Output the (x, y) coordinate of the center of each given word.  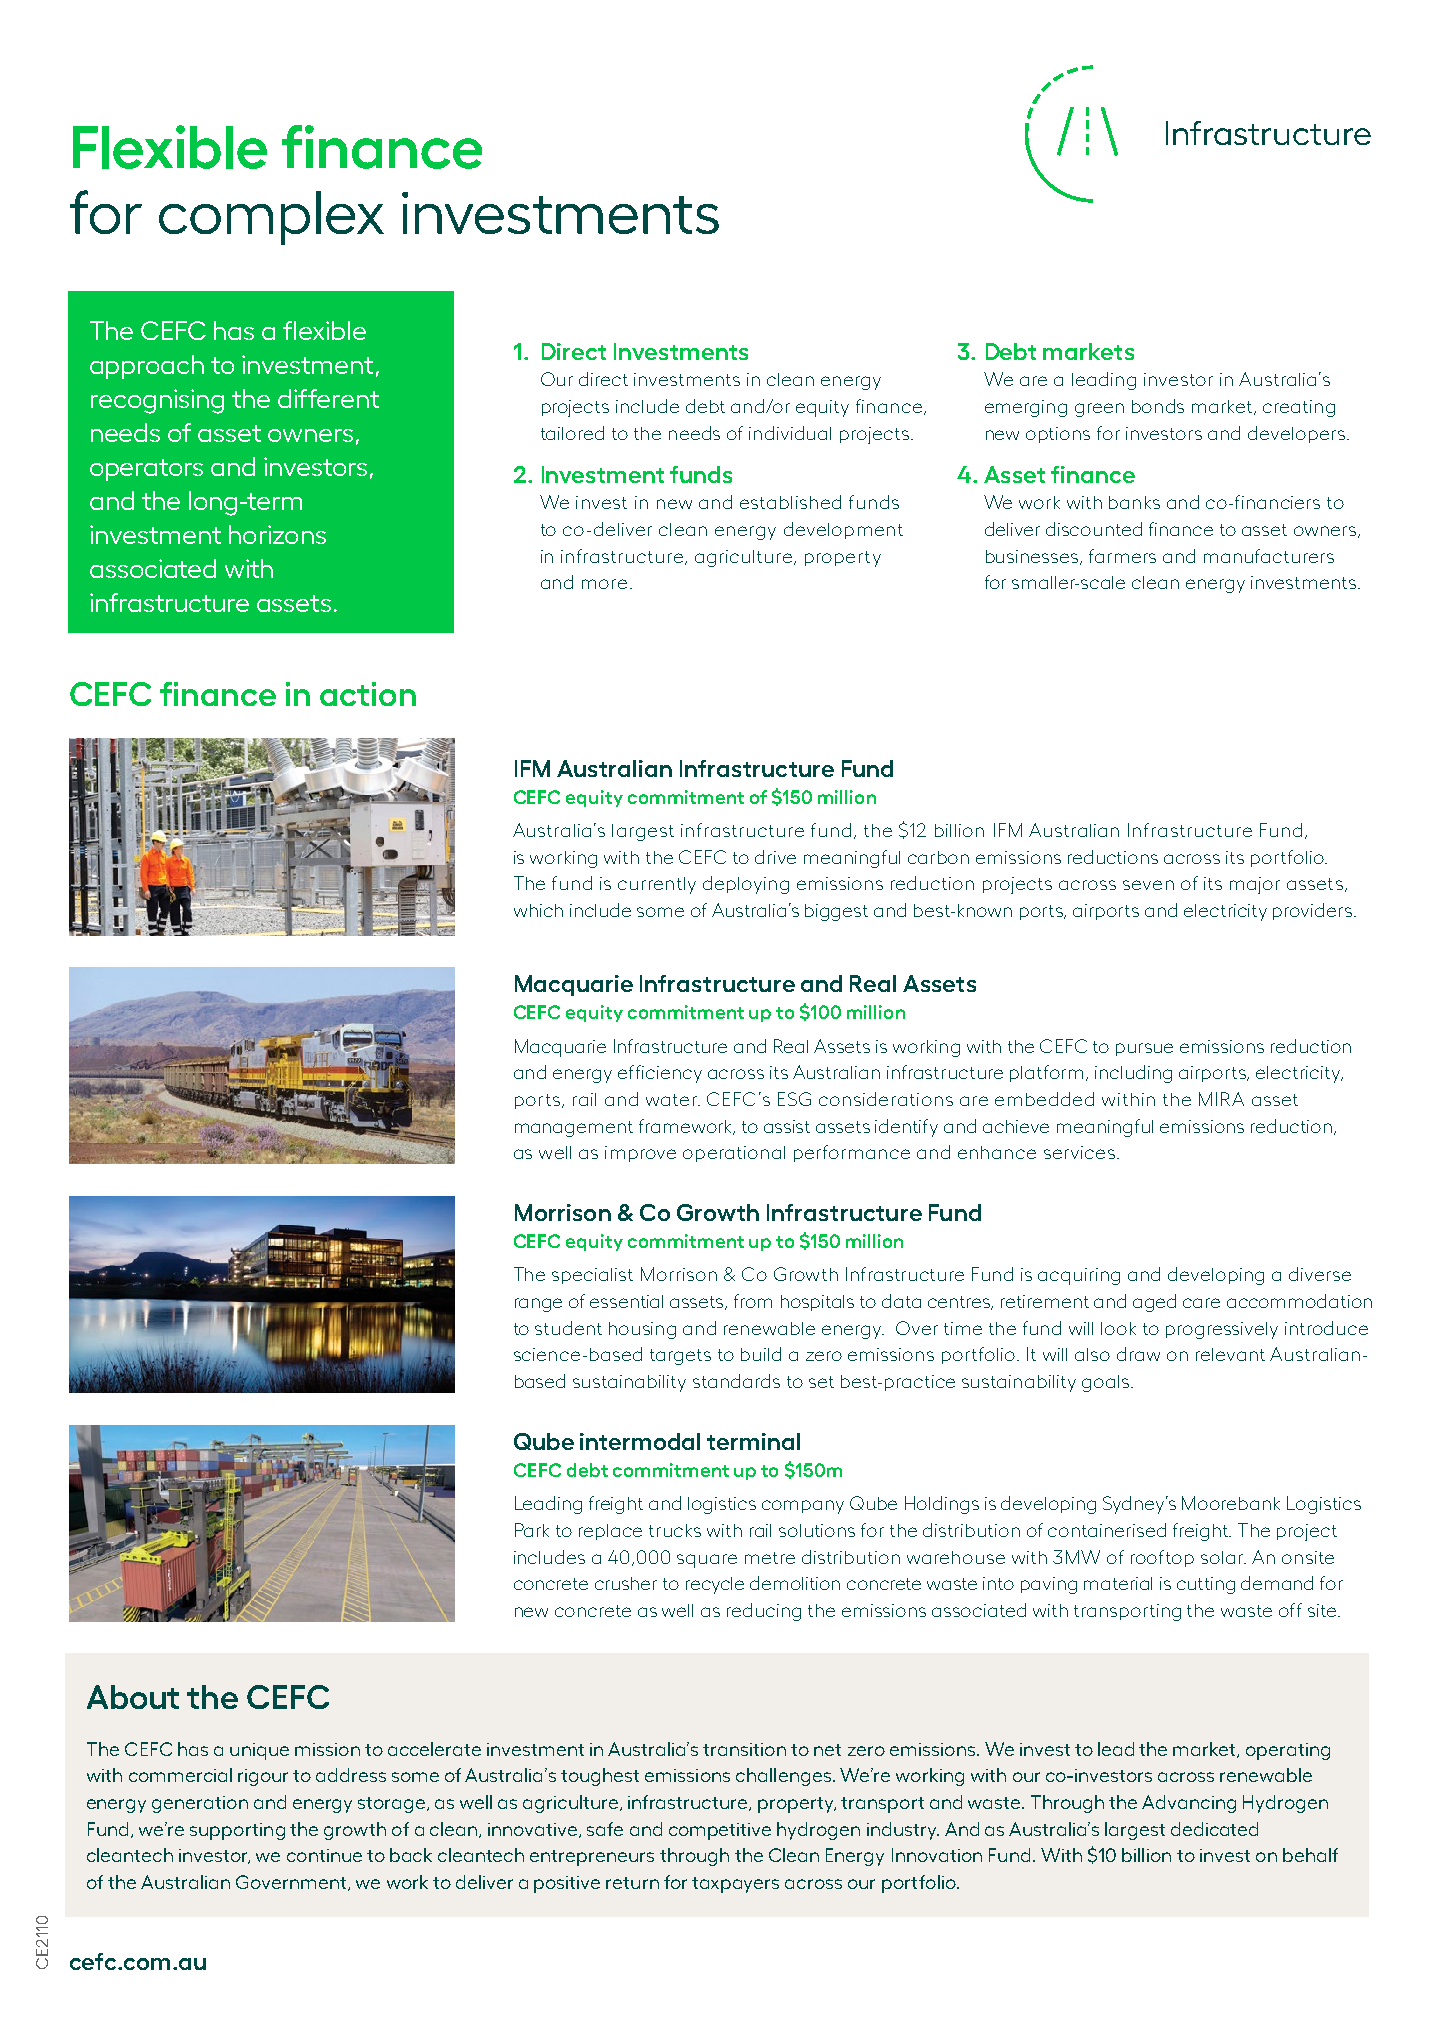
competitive (720, 1831)
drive (775, 857)
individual (790, 433)
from (753, 1301)
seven (1148, 885)
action (368, 694)
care (1201, 1303)
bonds (1158, 406)
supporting (237, 1831)
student (568, 1328)
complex (271, 218)
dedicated (1214, 1829)
